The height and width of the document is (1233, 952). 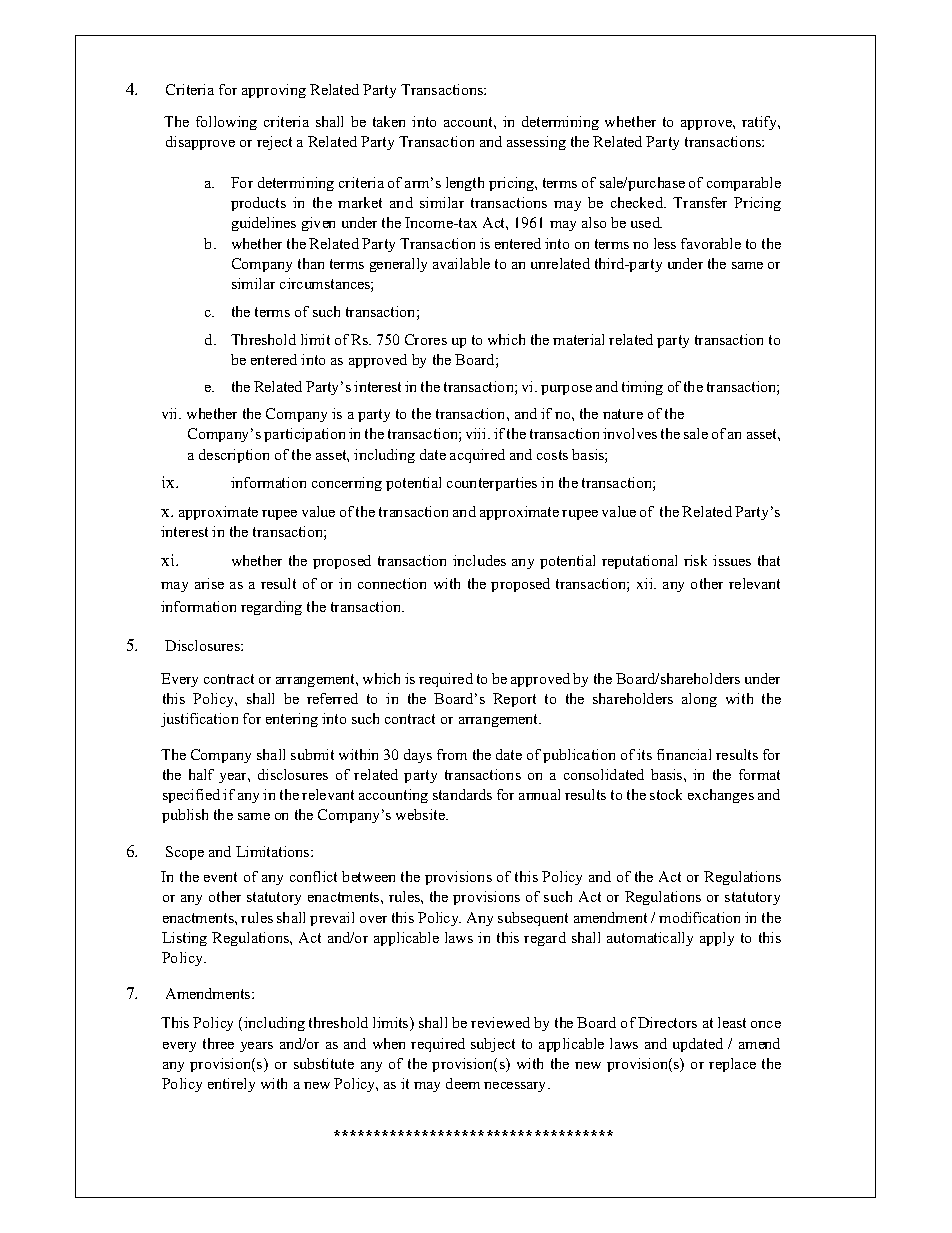 I want to click on risk, so click(x=695, y=560).
